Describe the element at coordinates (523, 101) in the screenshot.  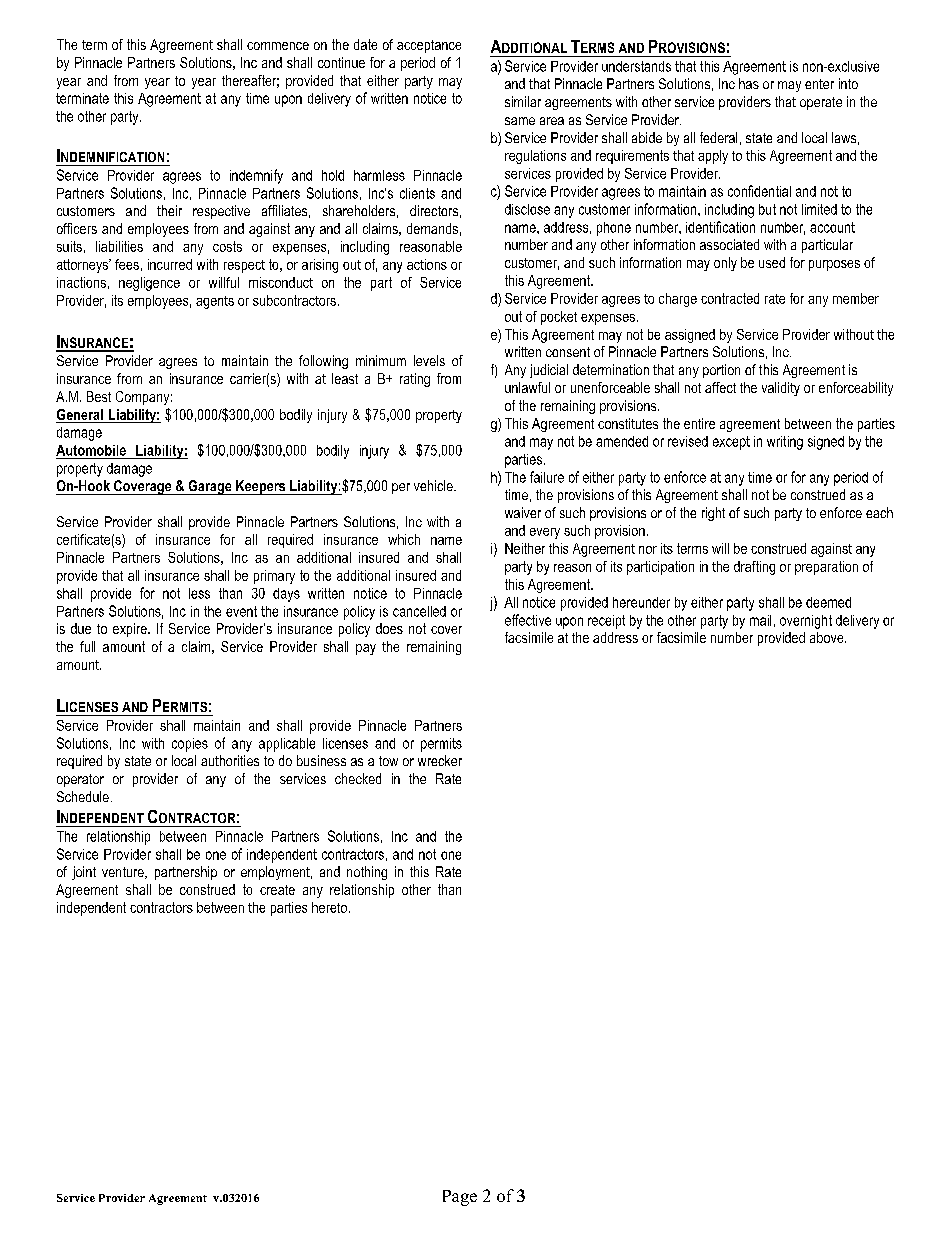
I see `similar` at that location.
